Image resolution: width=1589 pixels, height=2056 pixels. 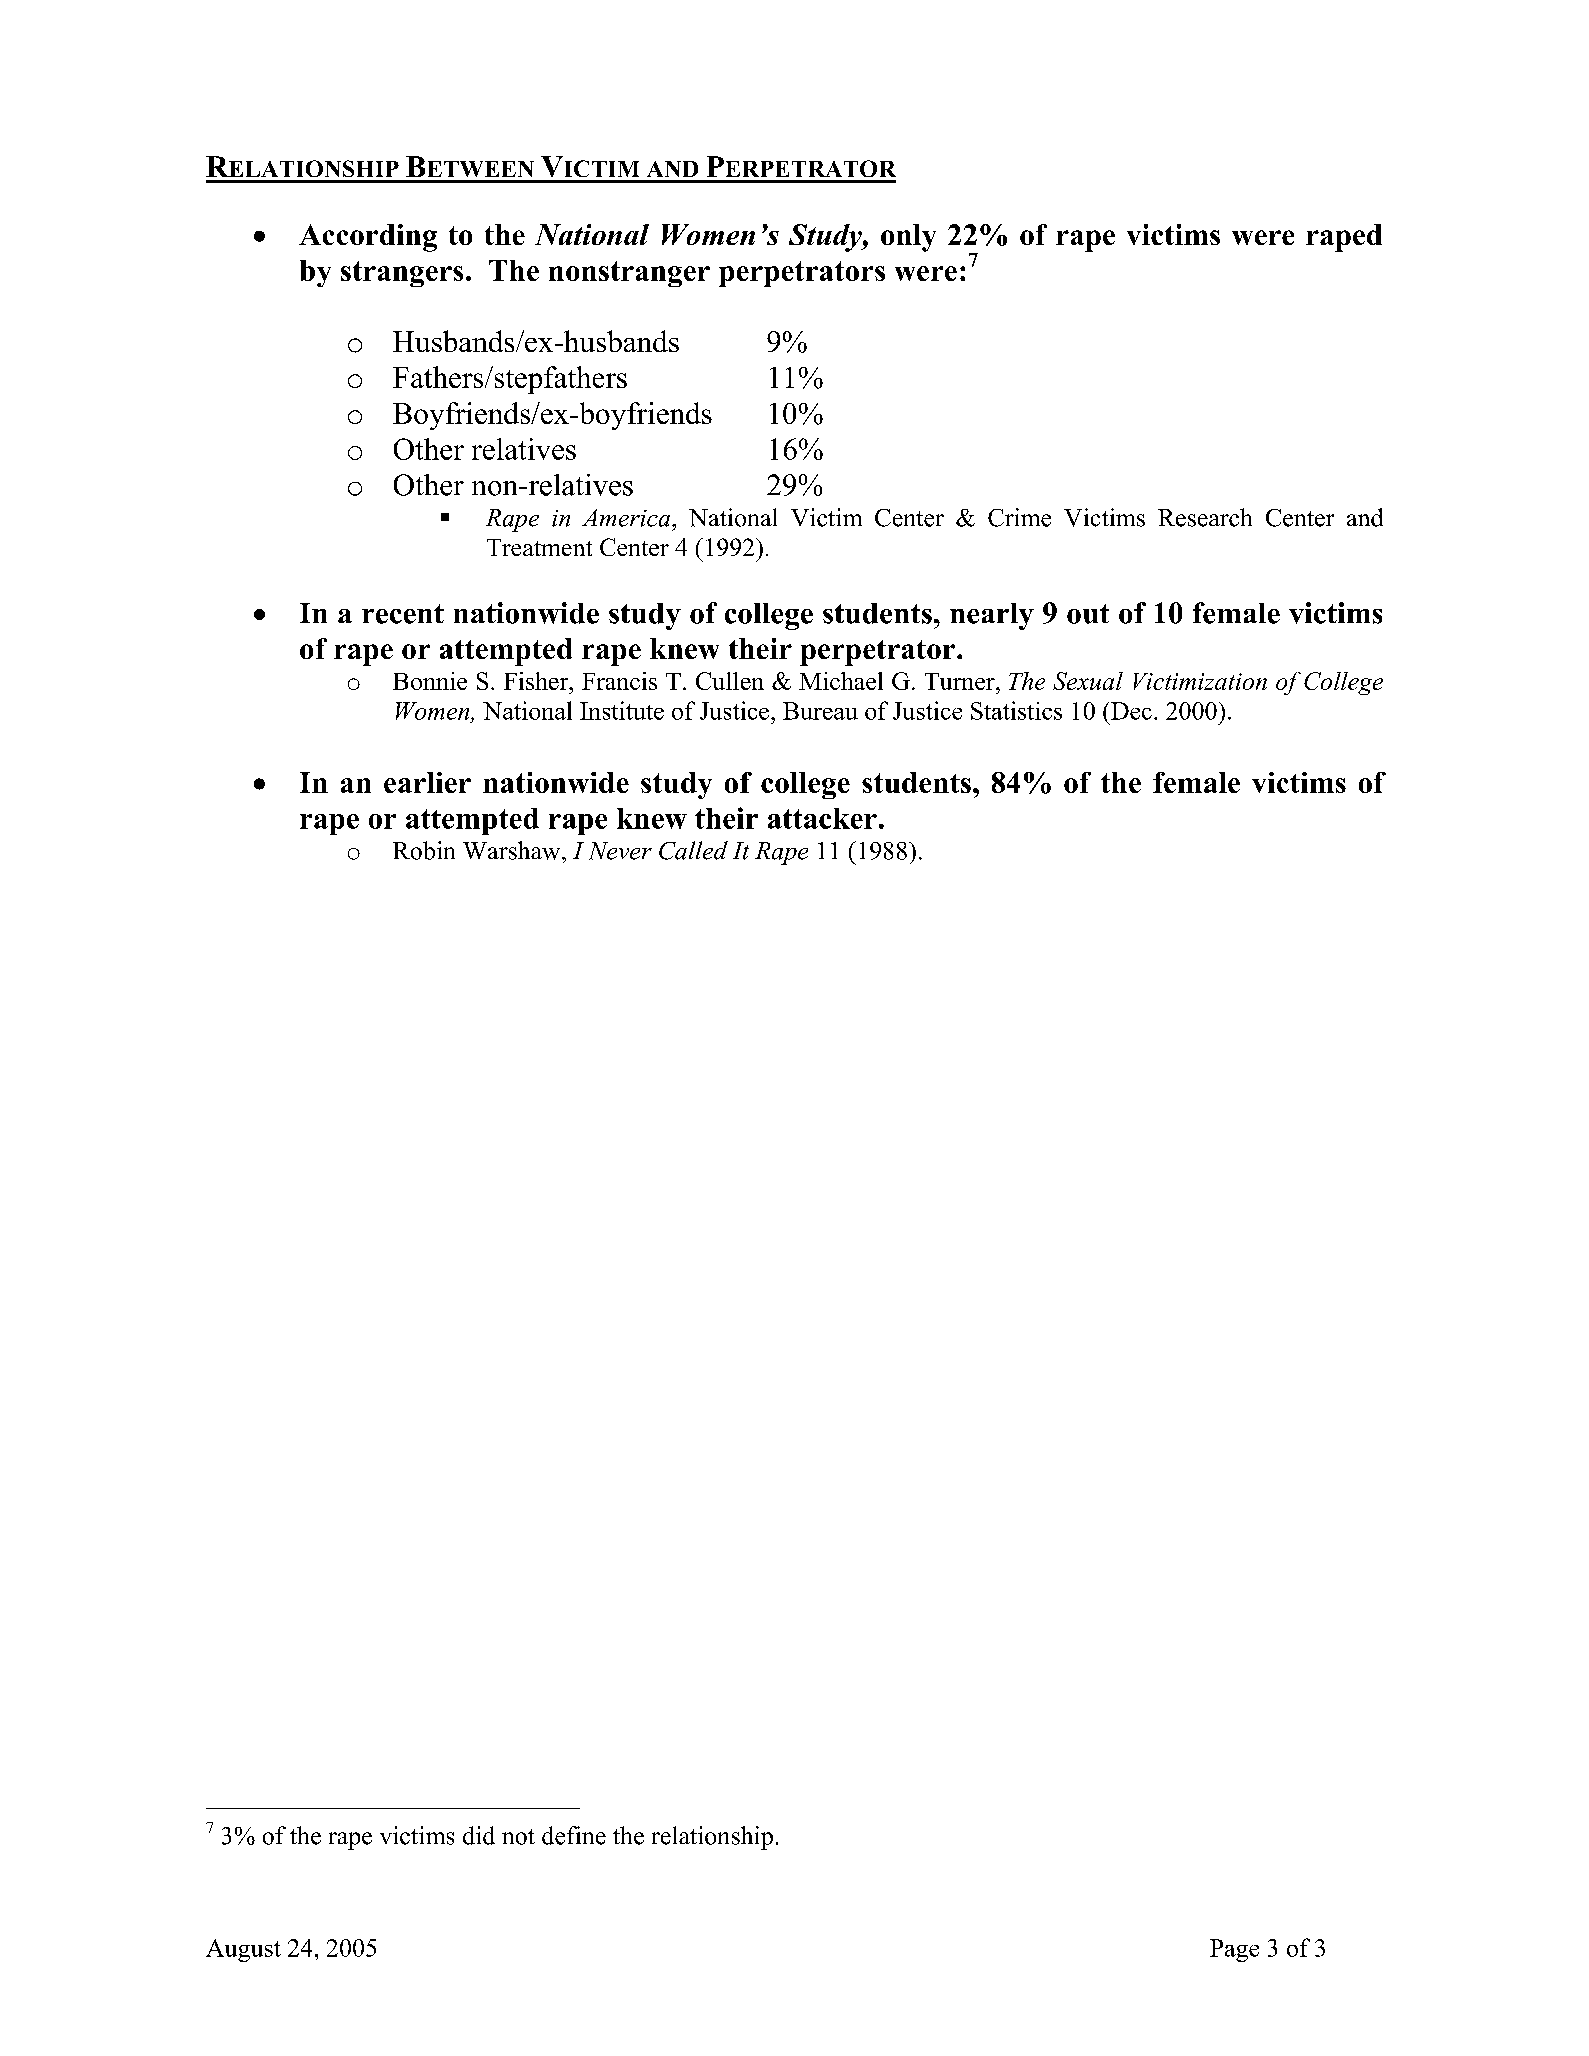 What do you see at coordinates (822, 818) in the page?
I see `attacker` at bounding box center [822, 818].
